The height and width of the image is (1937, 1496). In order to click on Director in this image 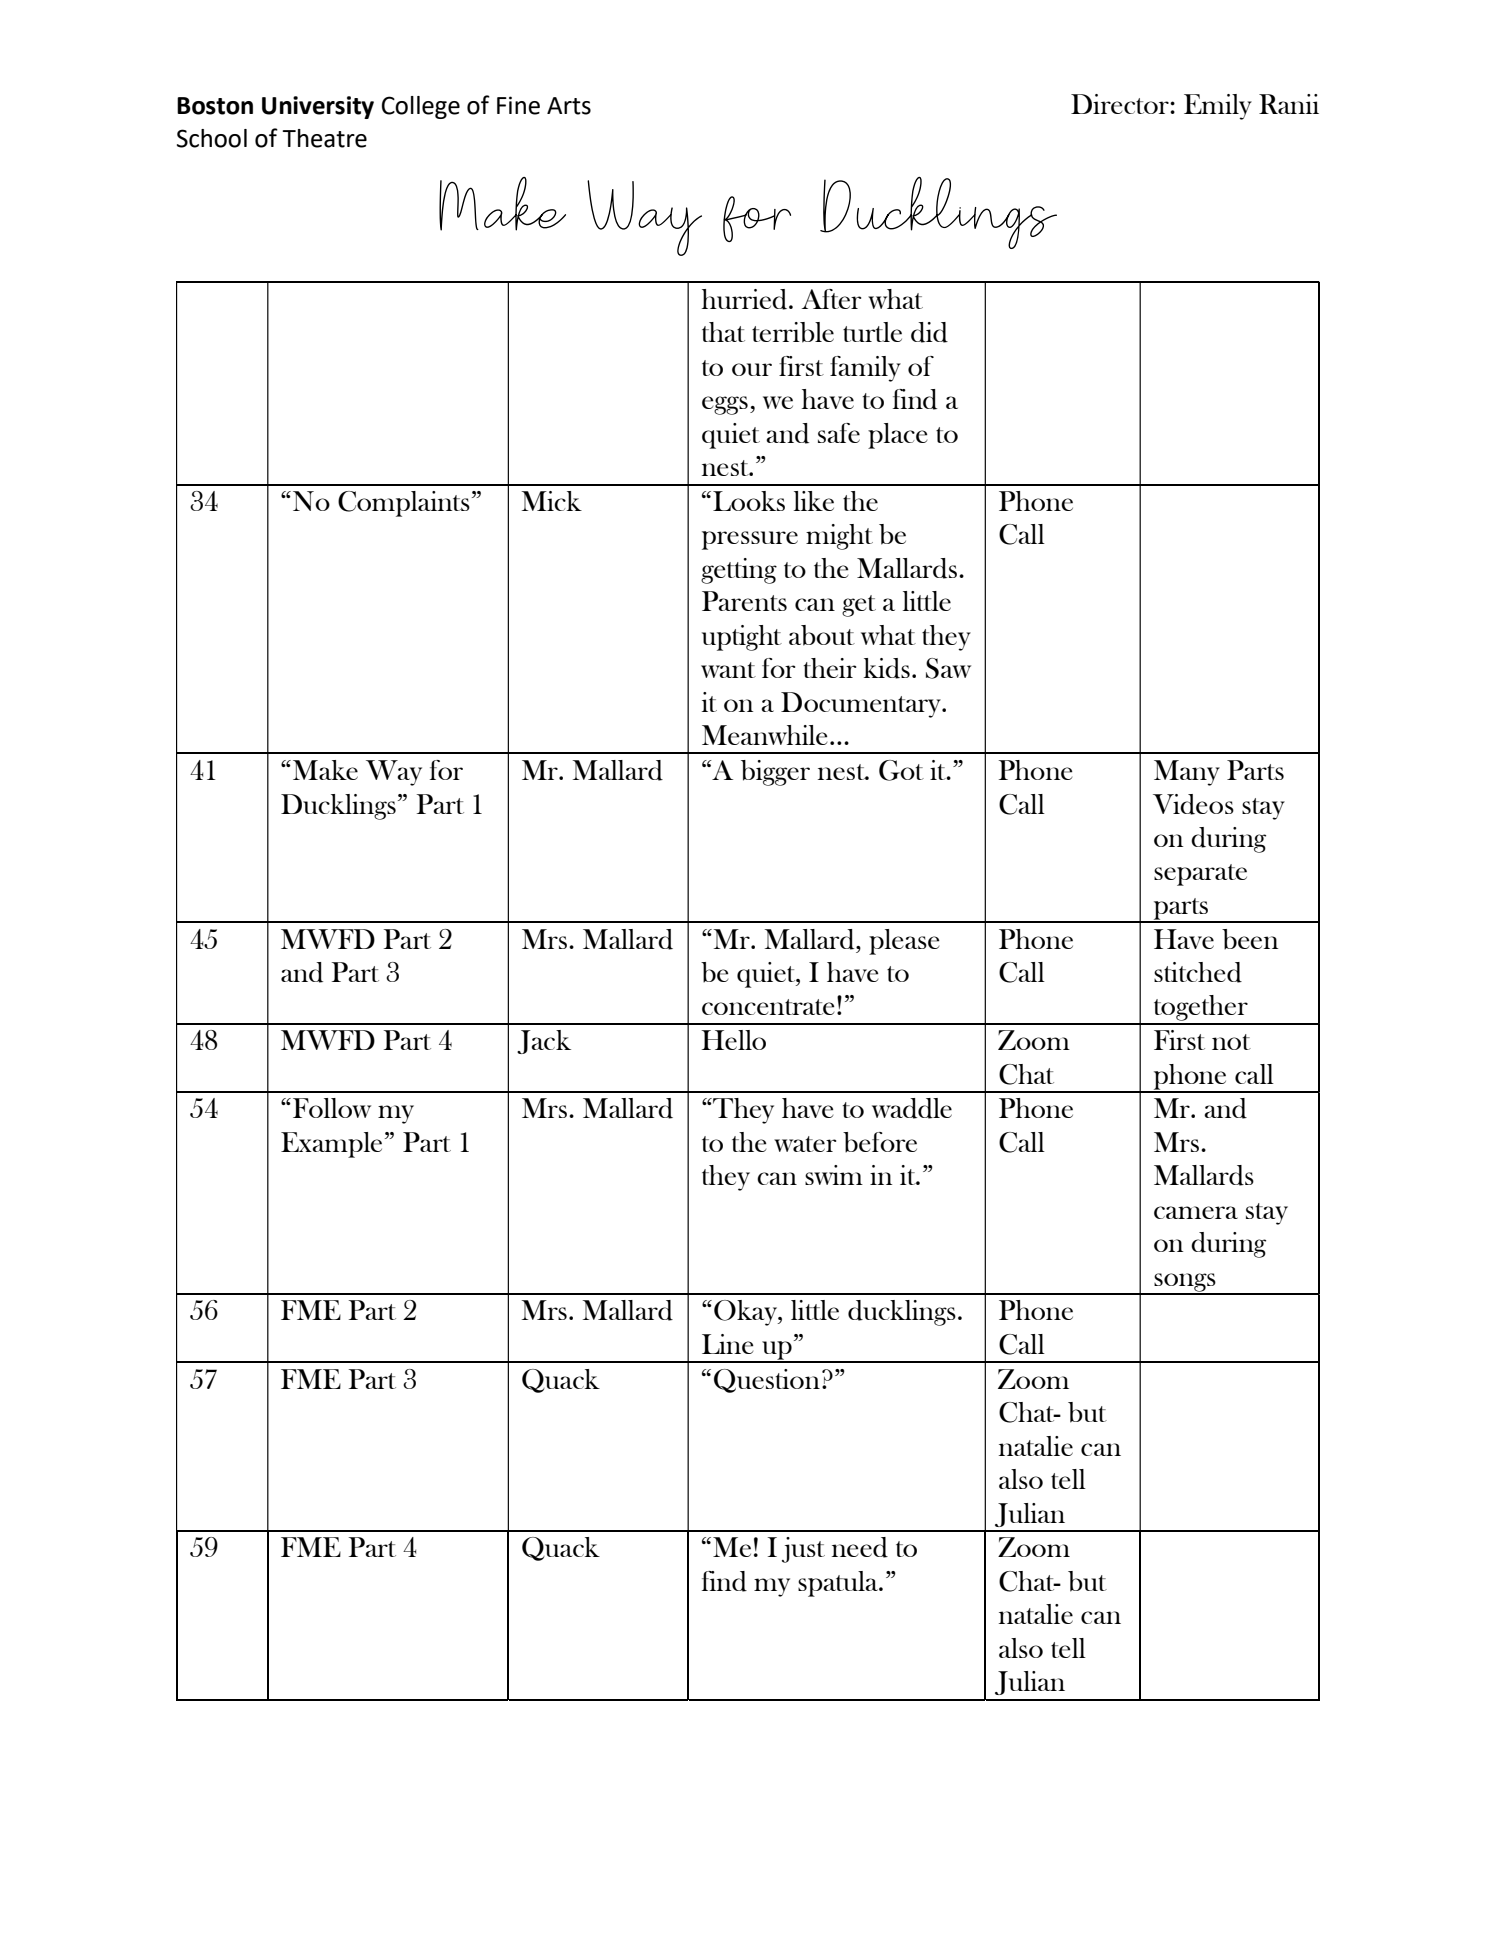, I will do `click(1121, 104)`.
